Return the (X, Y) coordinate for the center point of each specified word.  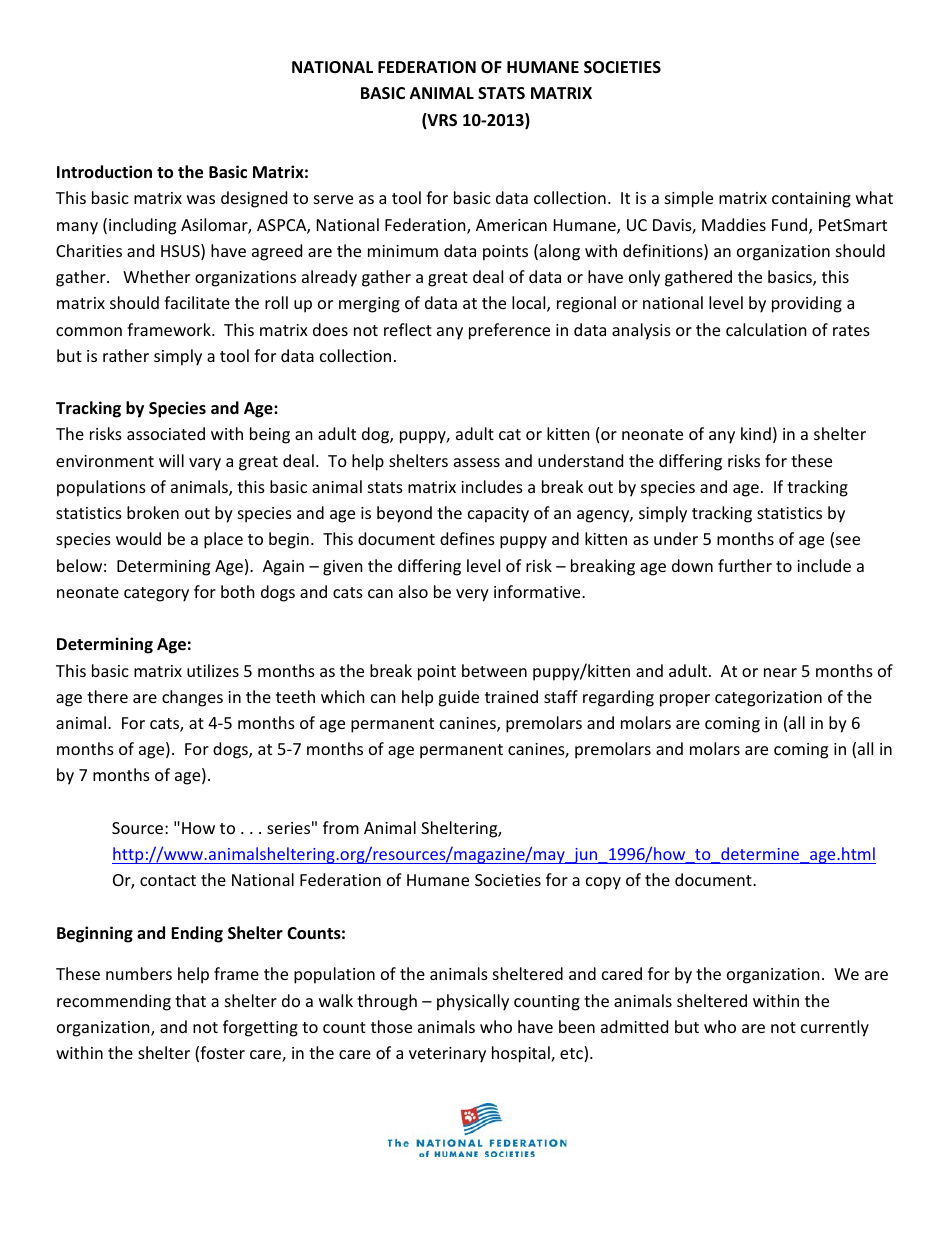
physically (473, 1002)
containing (811, 200)
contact (168, 880)
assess (477, 462)
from (341, 827)
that (190, 1000)
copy (603, 883)
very (472, 595)
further (745, 565)
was (201, 199)
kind (756, 433)
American (511, 225)
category (156, 594)
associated (166, 433)
